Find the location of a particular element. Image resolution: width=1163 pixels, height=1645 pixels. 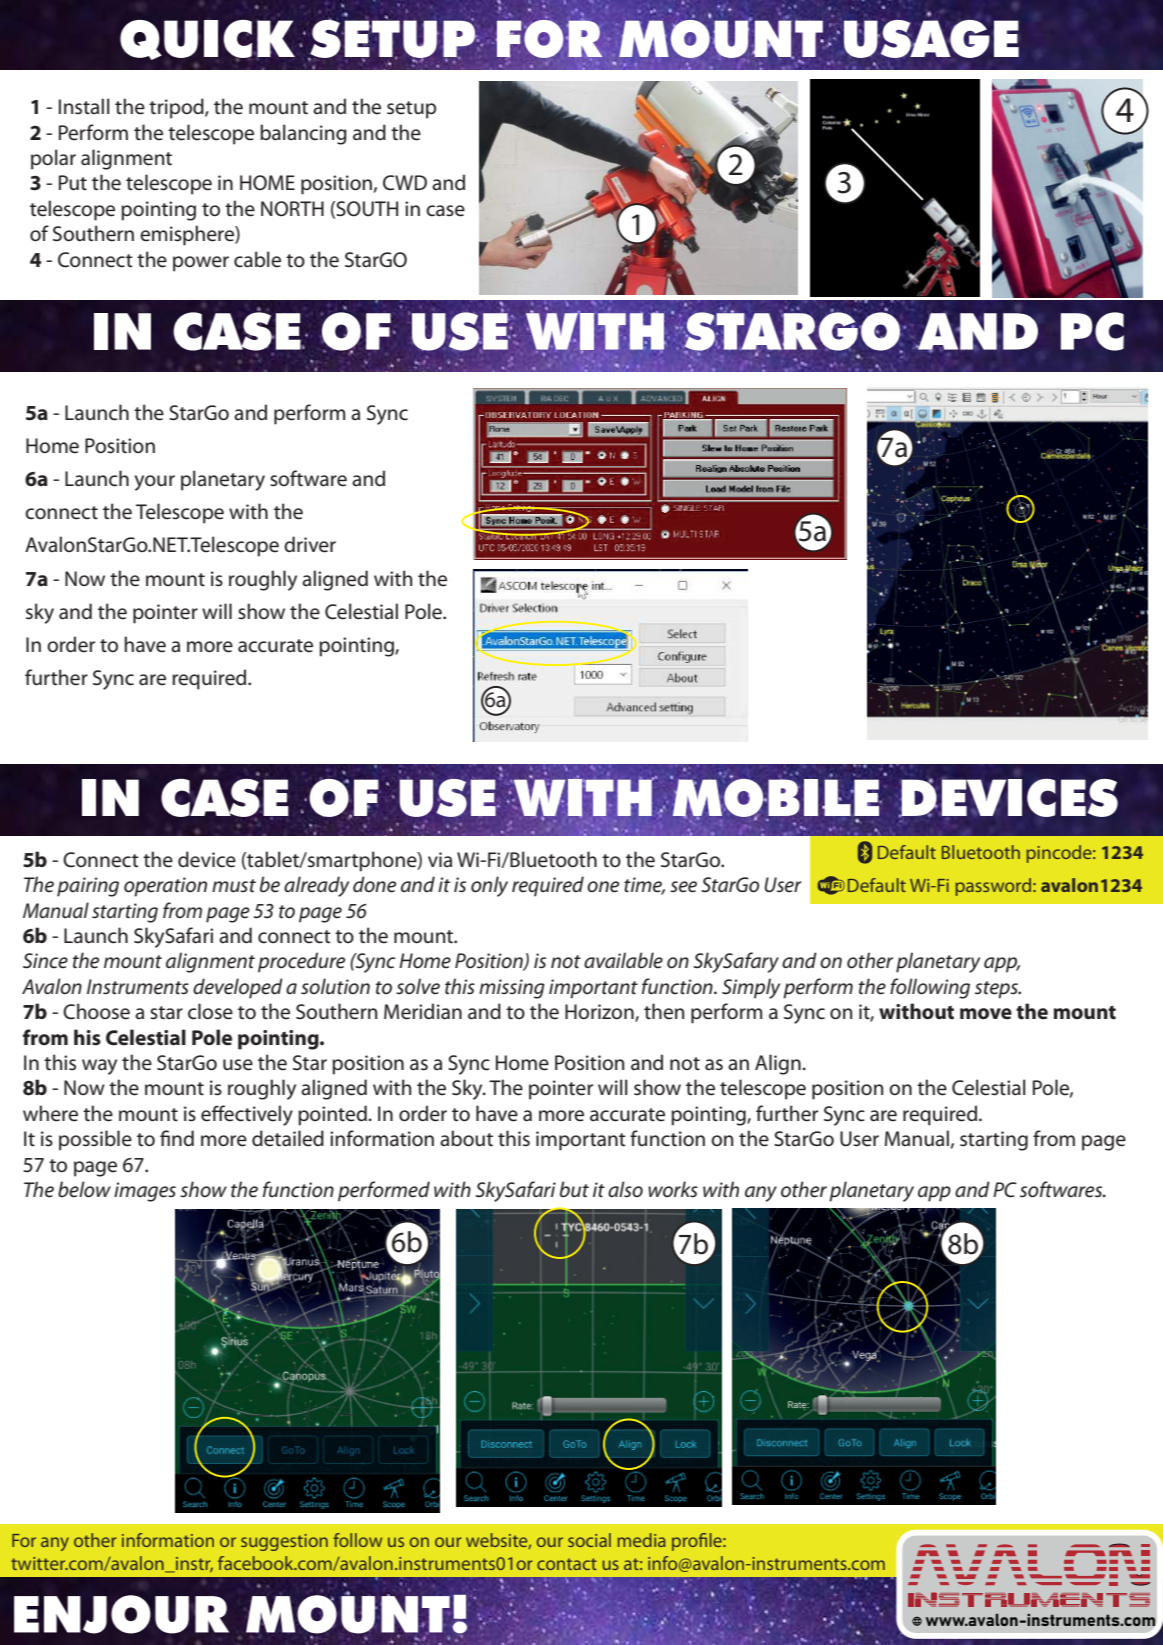

via is located at coordinates (440, 859).
